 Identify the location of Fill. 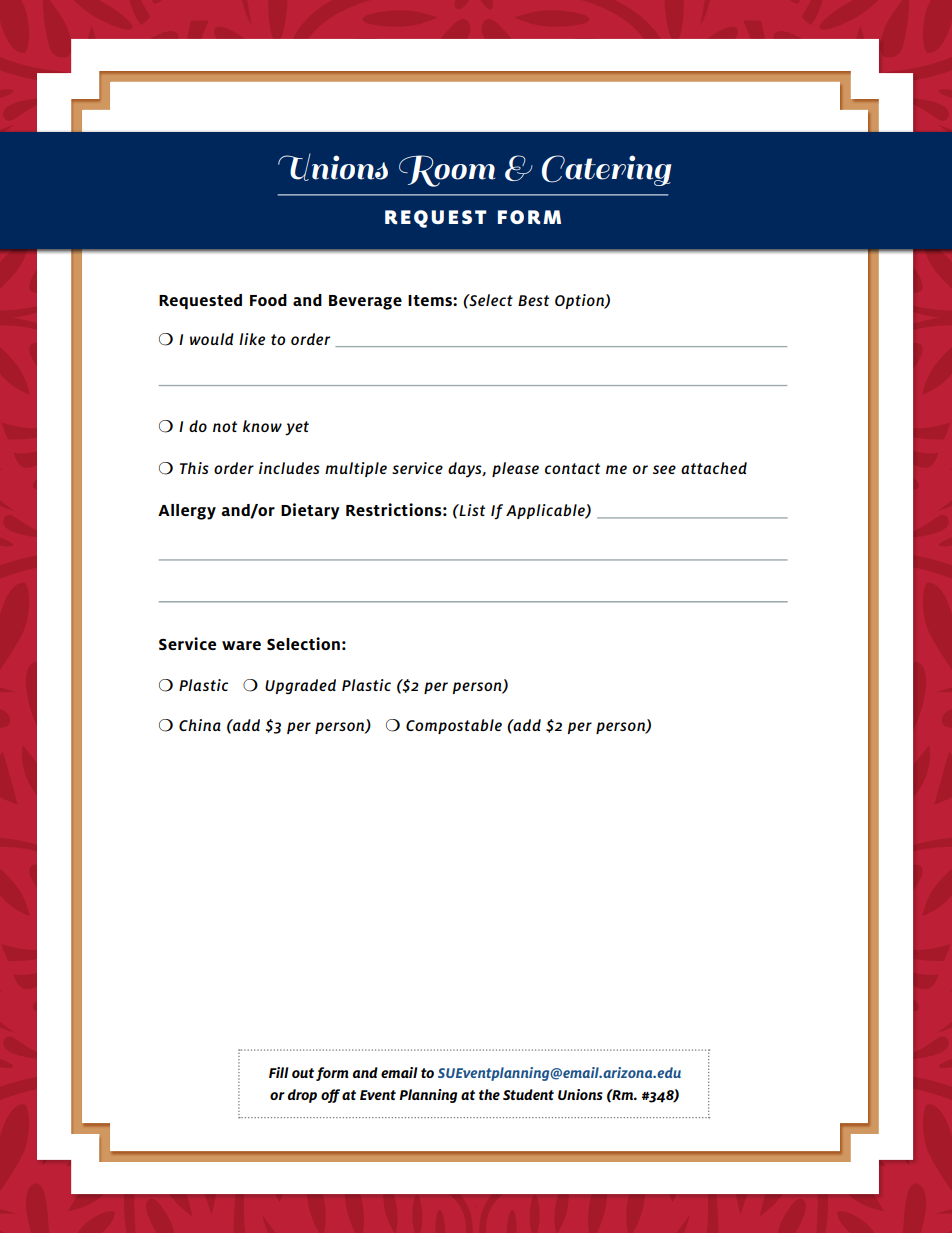
(278, 1072).
